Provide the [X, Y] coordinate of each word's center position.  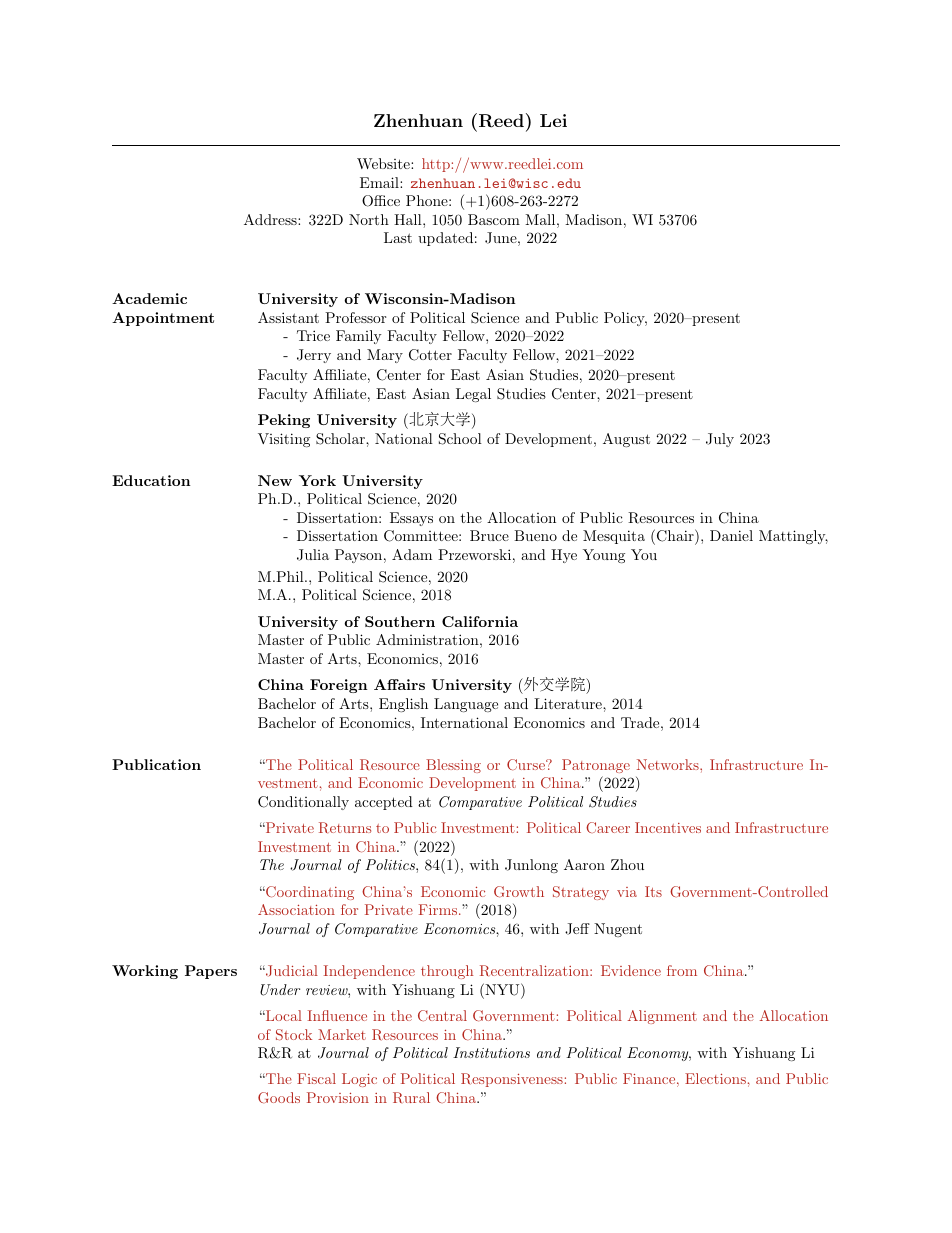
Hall [409, 219]
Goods [279, 1097]
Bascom [494, 219]
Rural [411, 1097]
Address [271, 219]
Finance [649, 1078]
